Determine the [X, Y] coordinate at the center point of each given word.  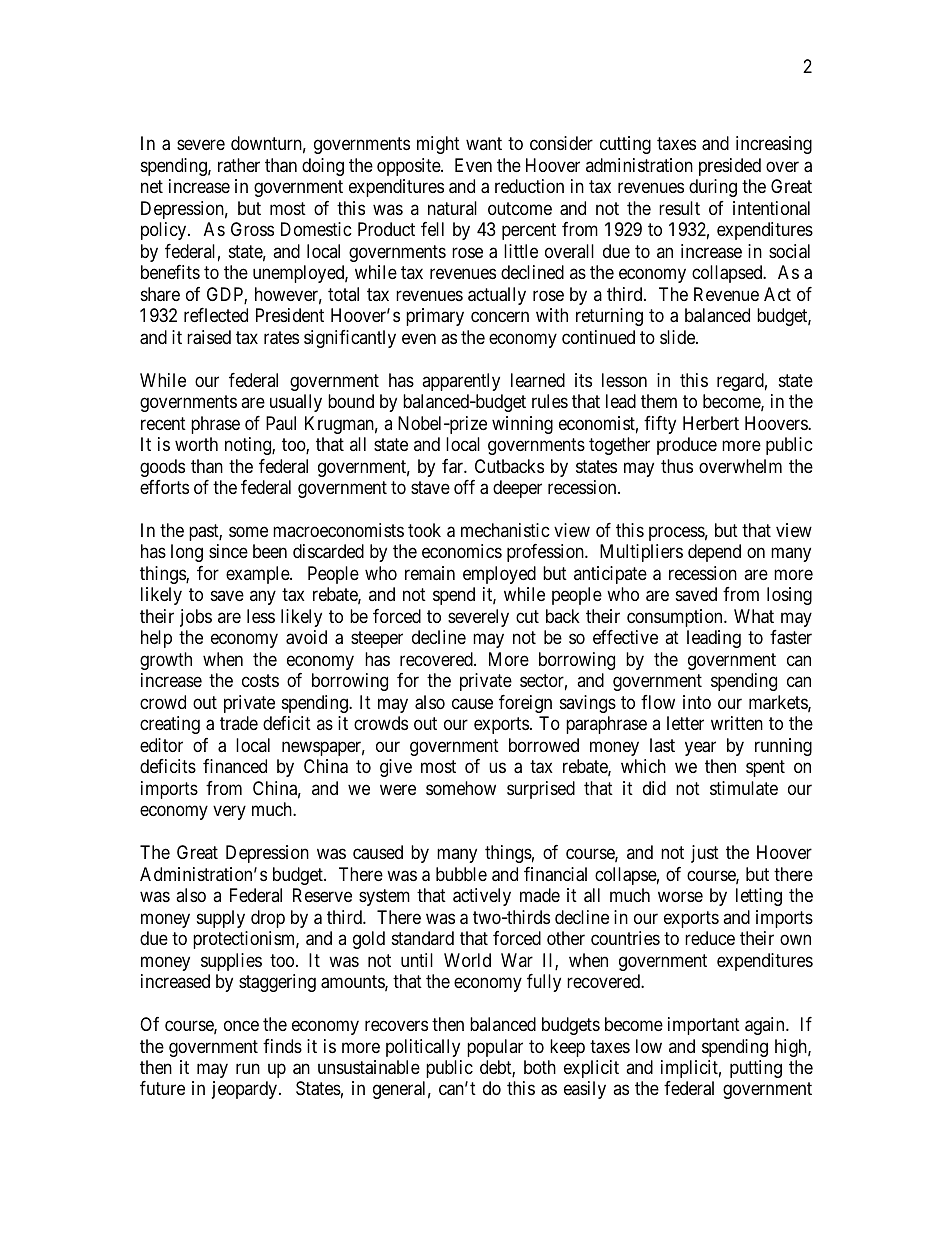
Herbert [711, 423]
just [705, 854]
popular [495, 1048]
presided [730, 167]
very [229, 813]
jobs [196, 618]
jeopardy [246, 1090]
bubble [461, 874]
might [438, 145]
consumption [676, 618]
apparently [461, 382]
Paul [281, 423]
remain [430, 573]
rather [239, 165]
